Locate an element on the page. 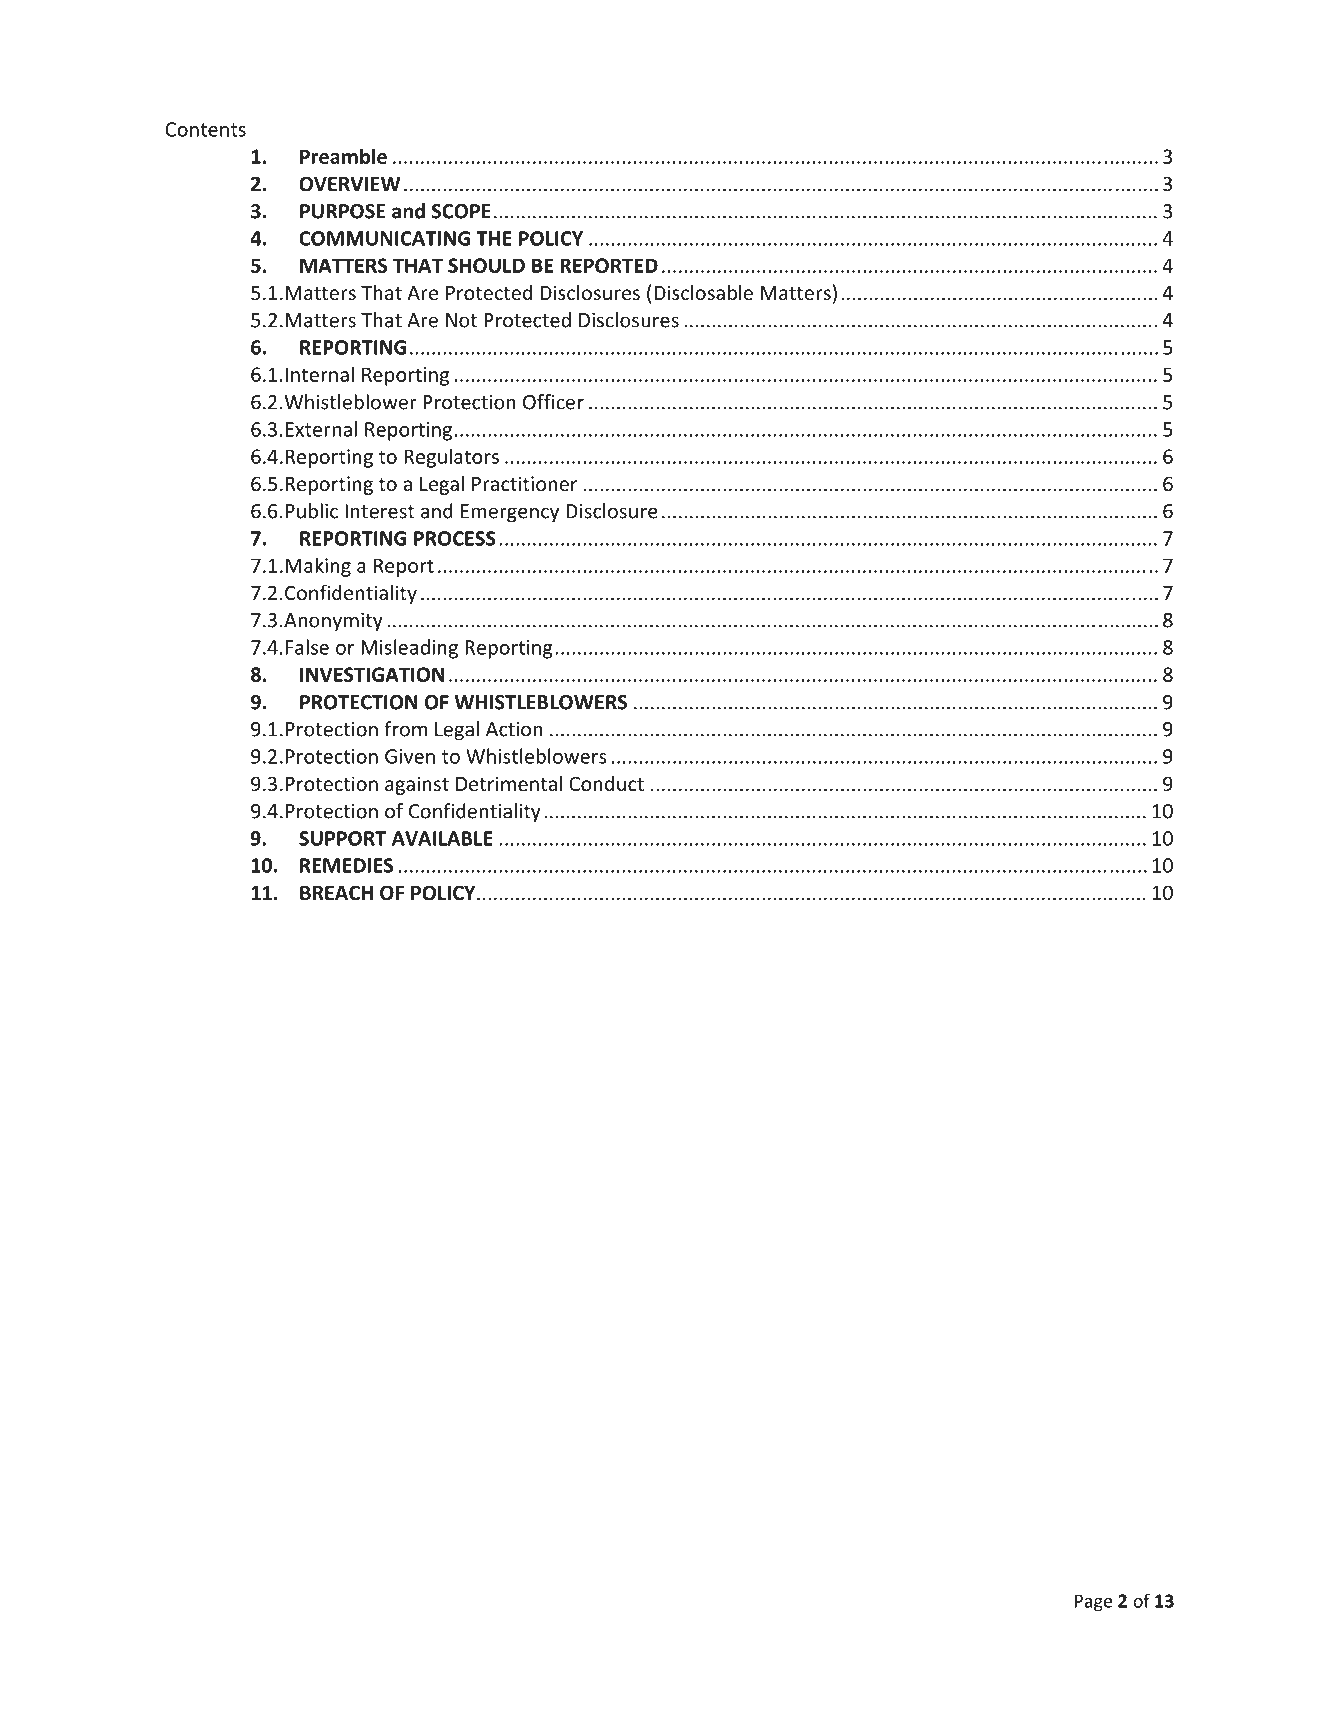 This document has width=1322, height=1711. SHOULD is located at coordinates (486, 265).
